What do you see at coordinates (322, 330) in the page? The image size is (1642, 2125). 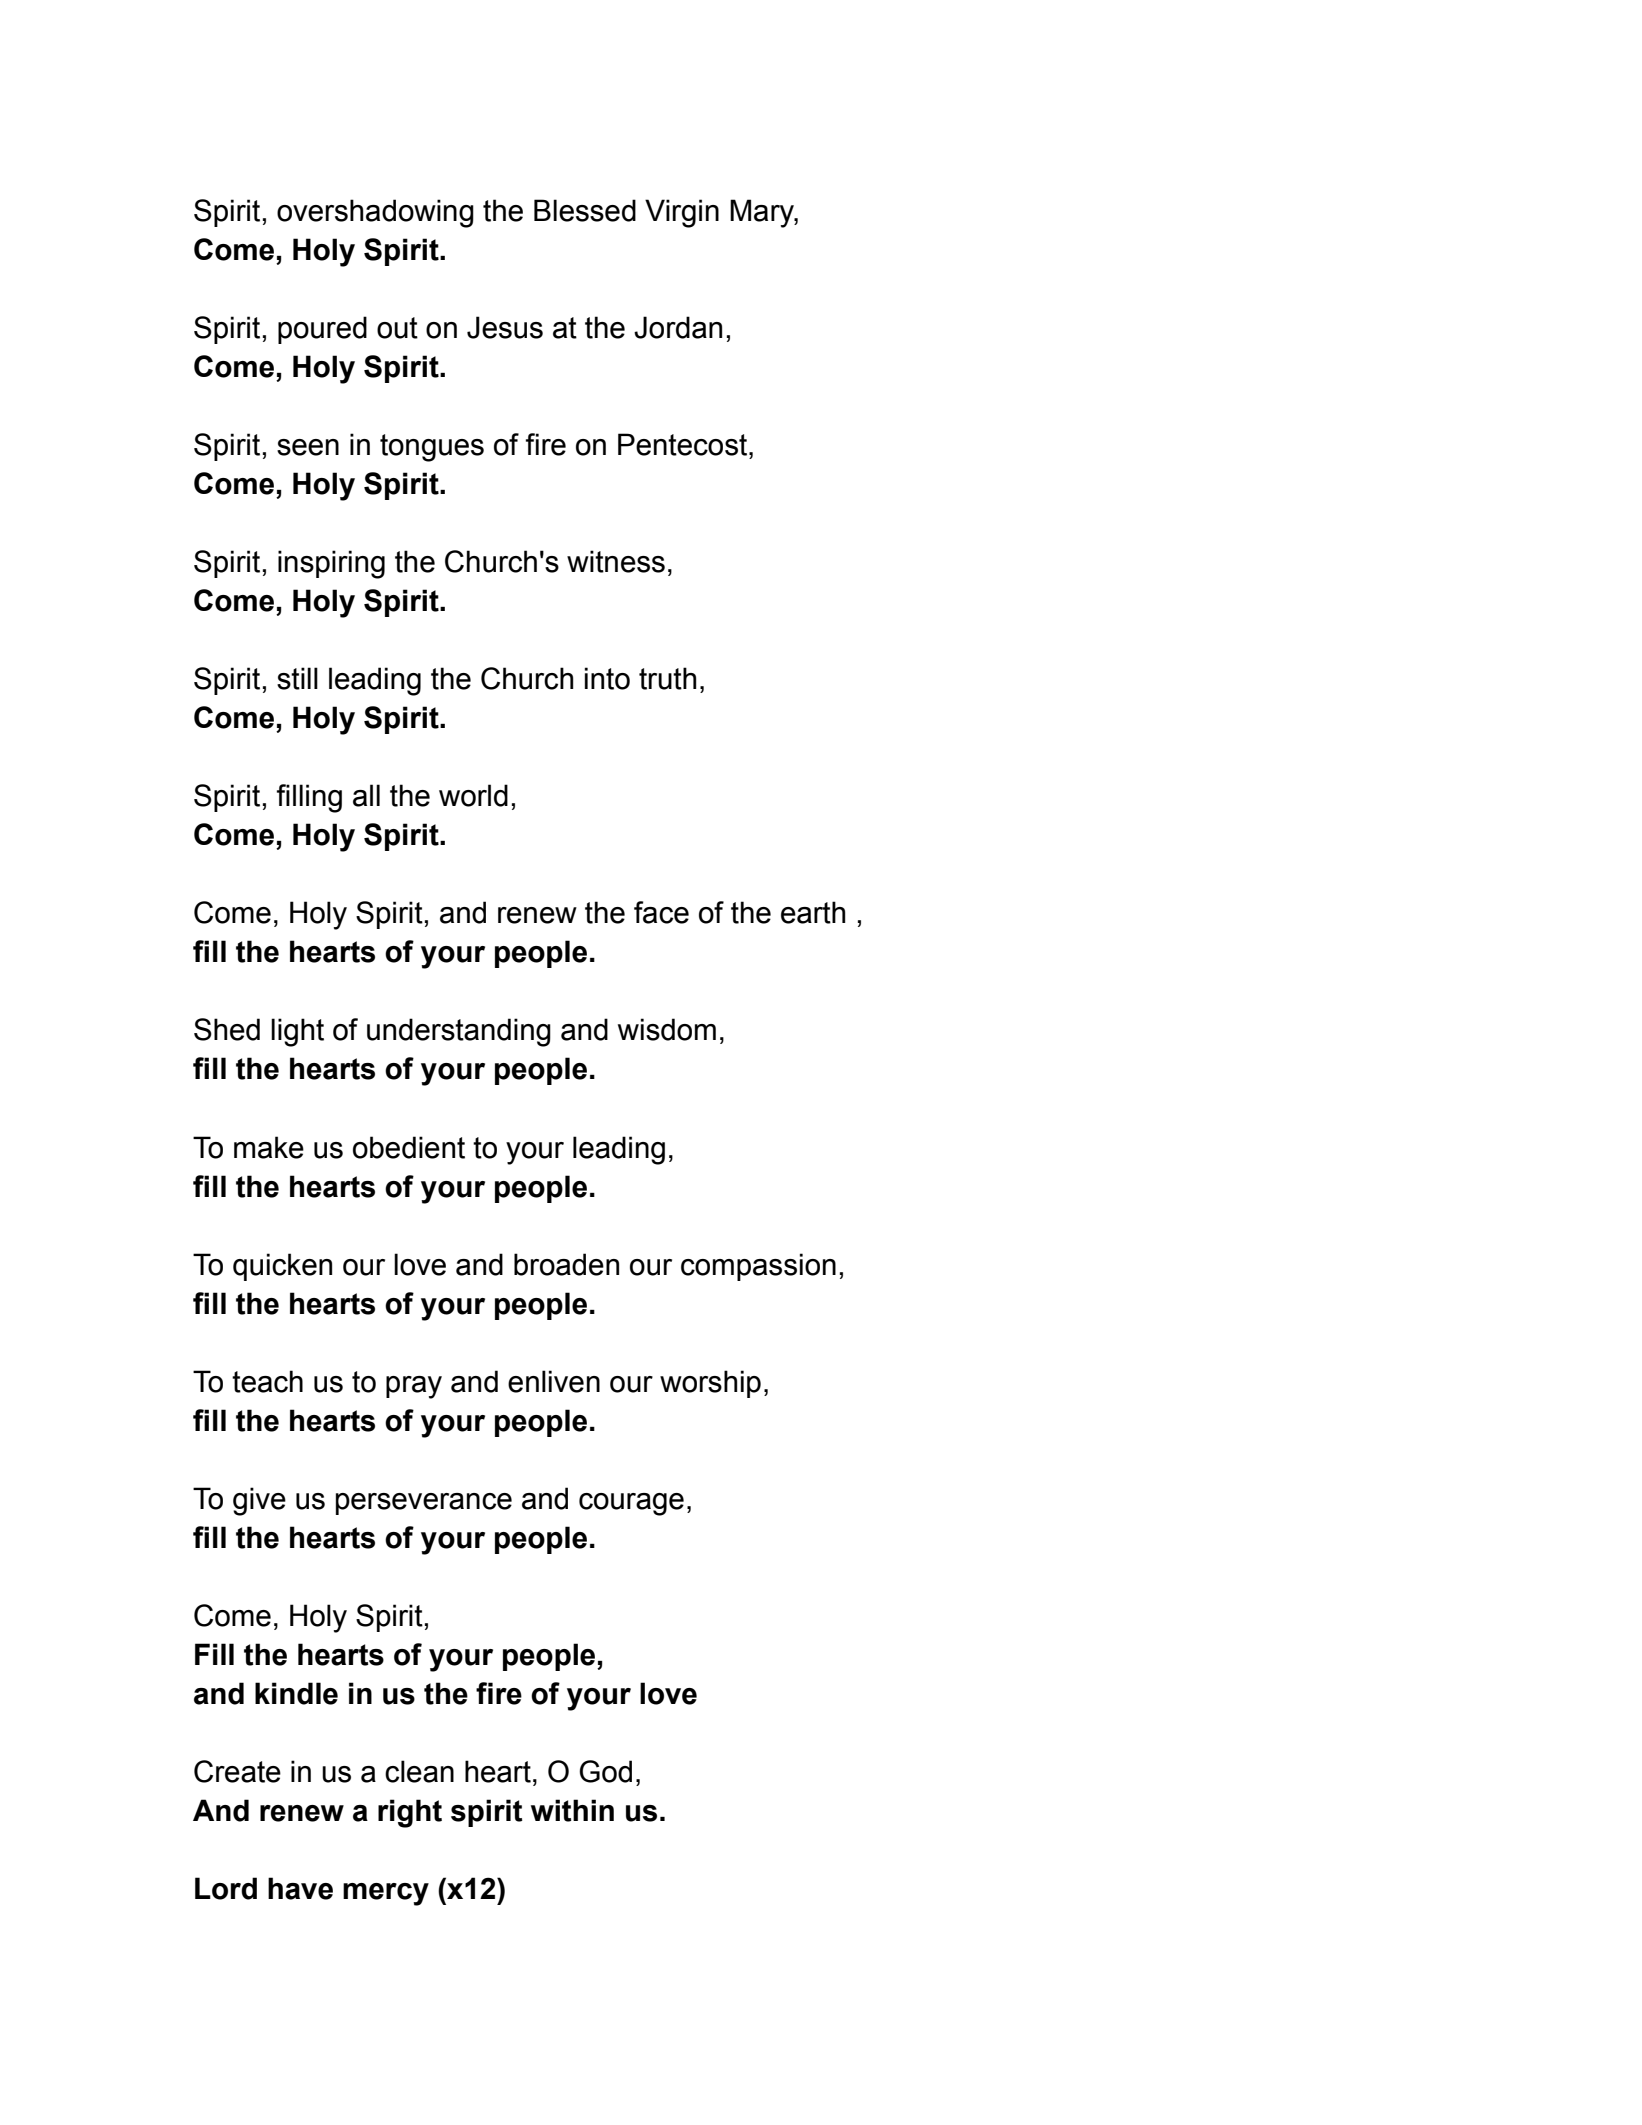 I see `poured` at bounding box center [322, 330].
